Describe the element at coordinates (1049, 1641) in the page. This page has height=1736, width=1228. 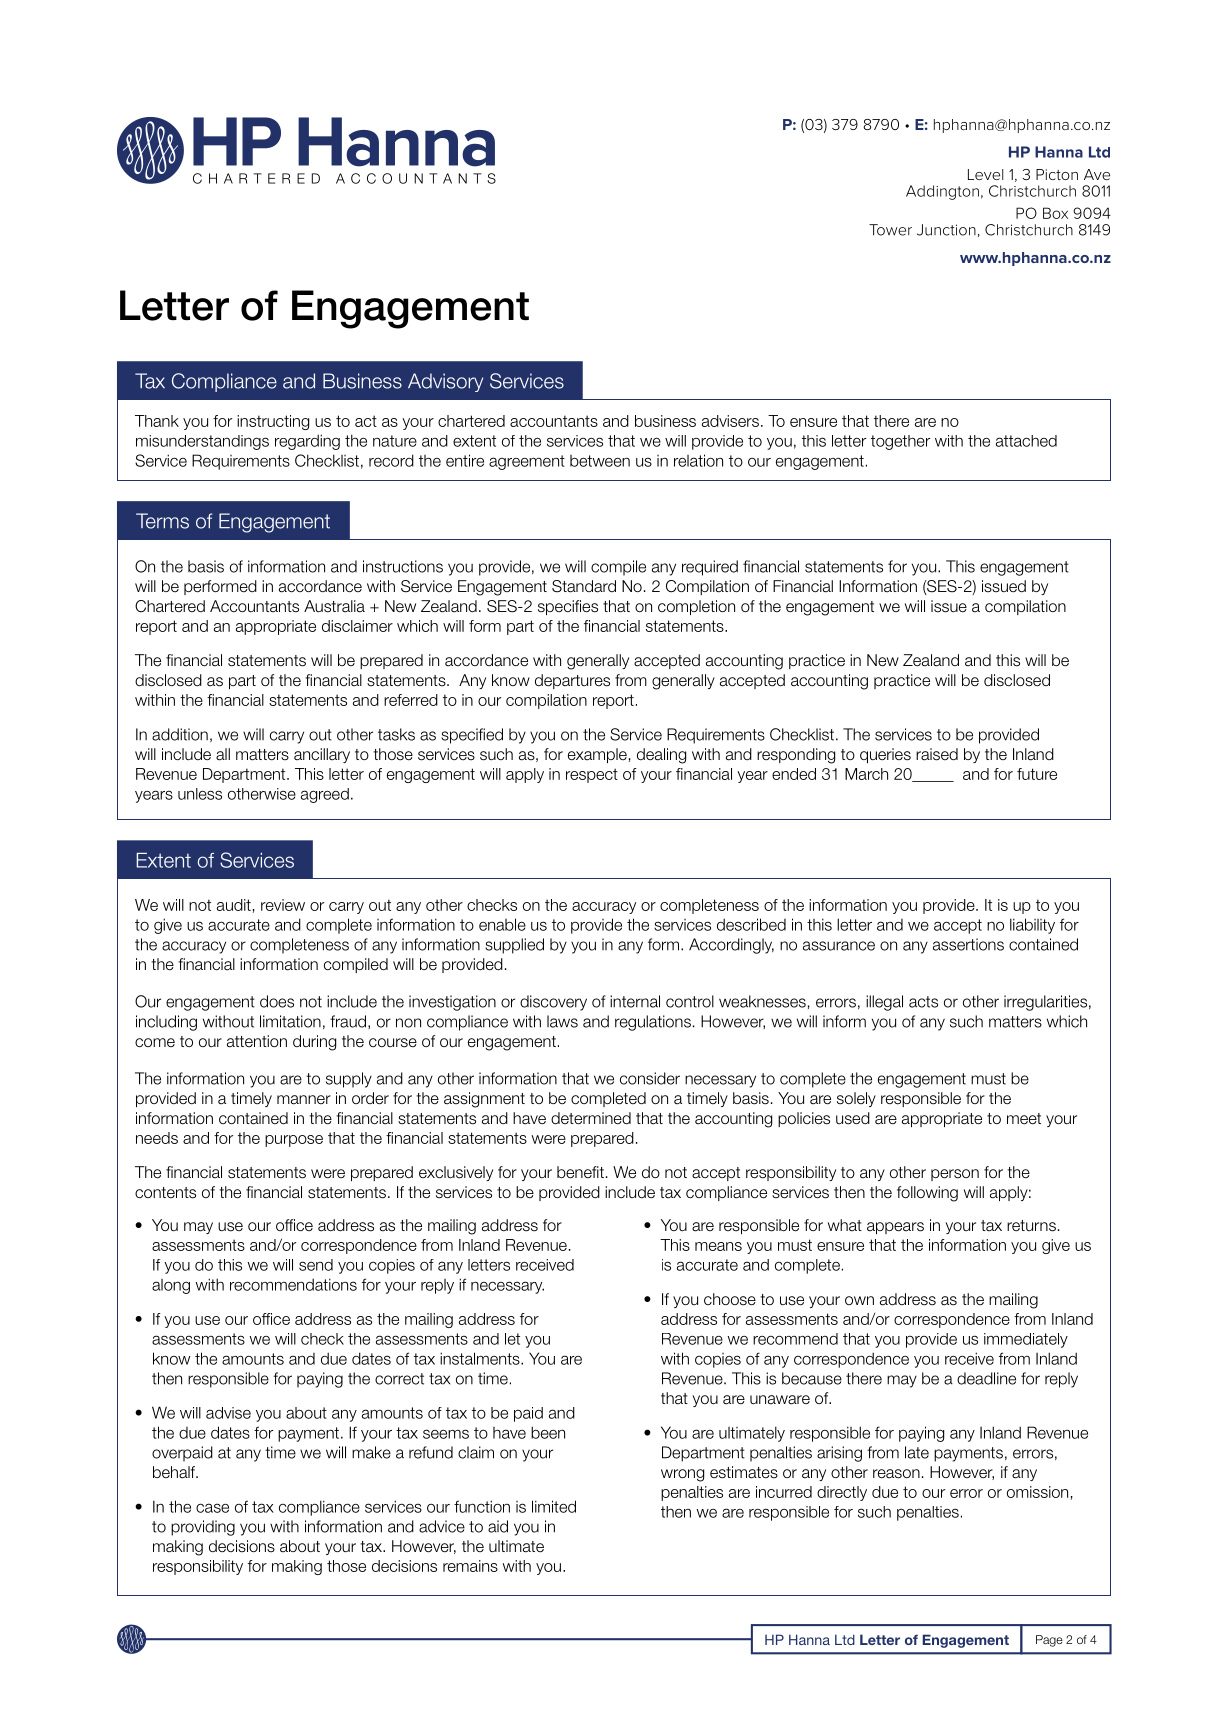
I see `Page` at that location.
